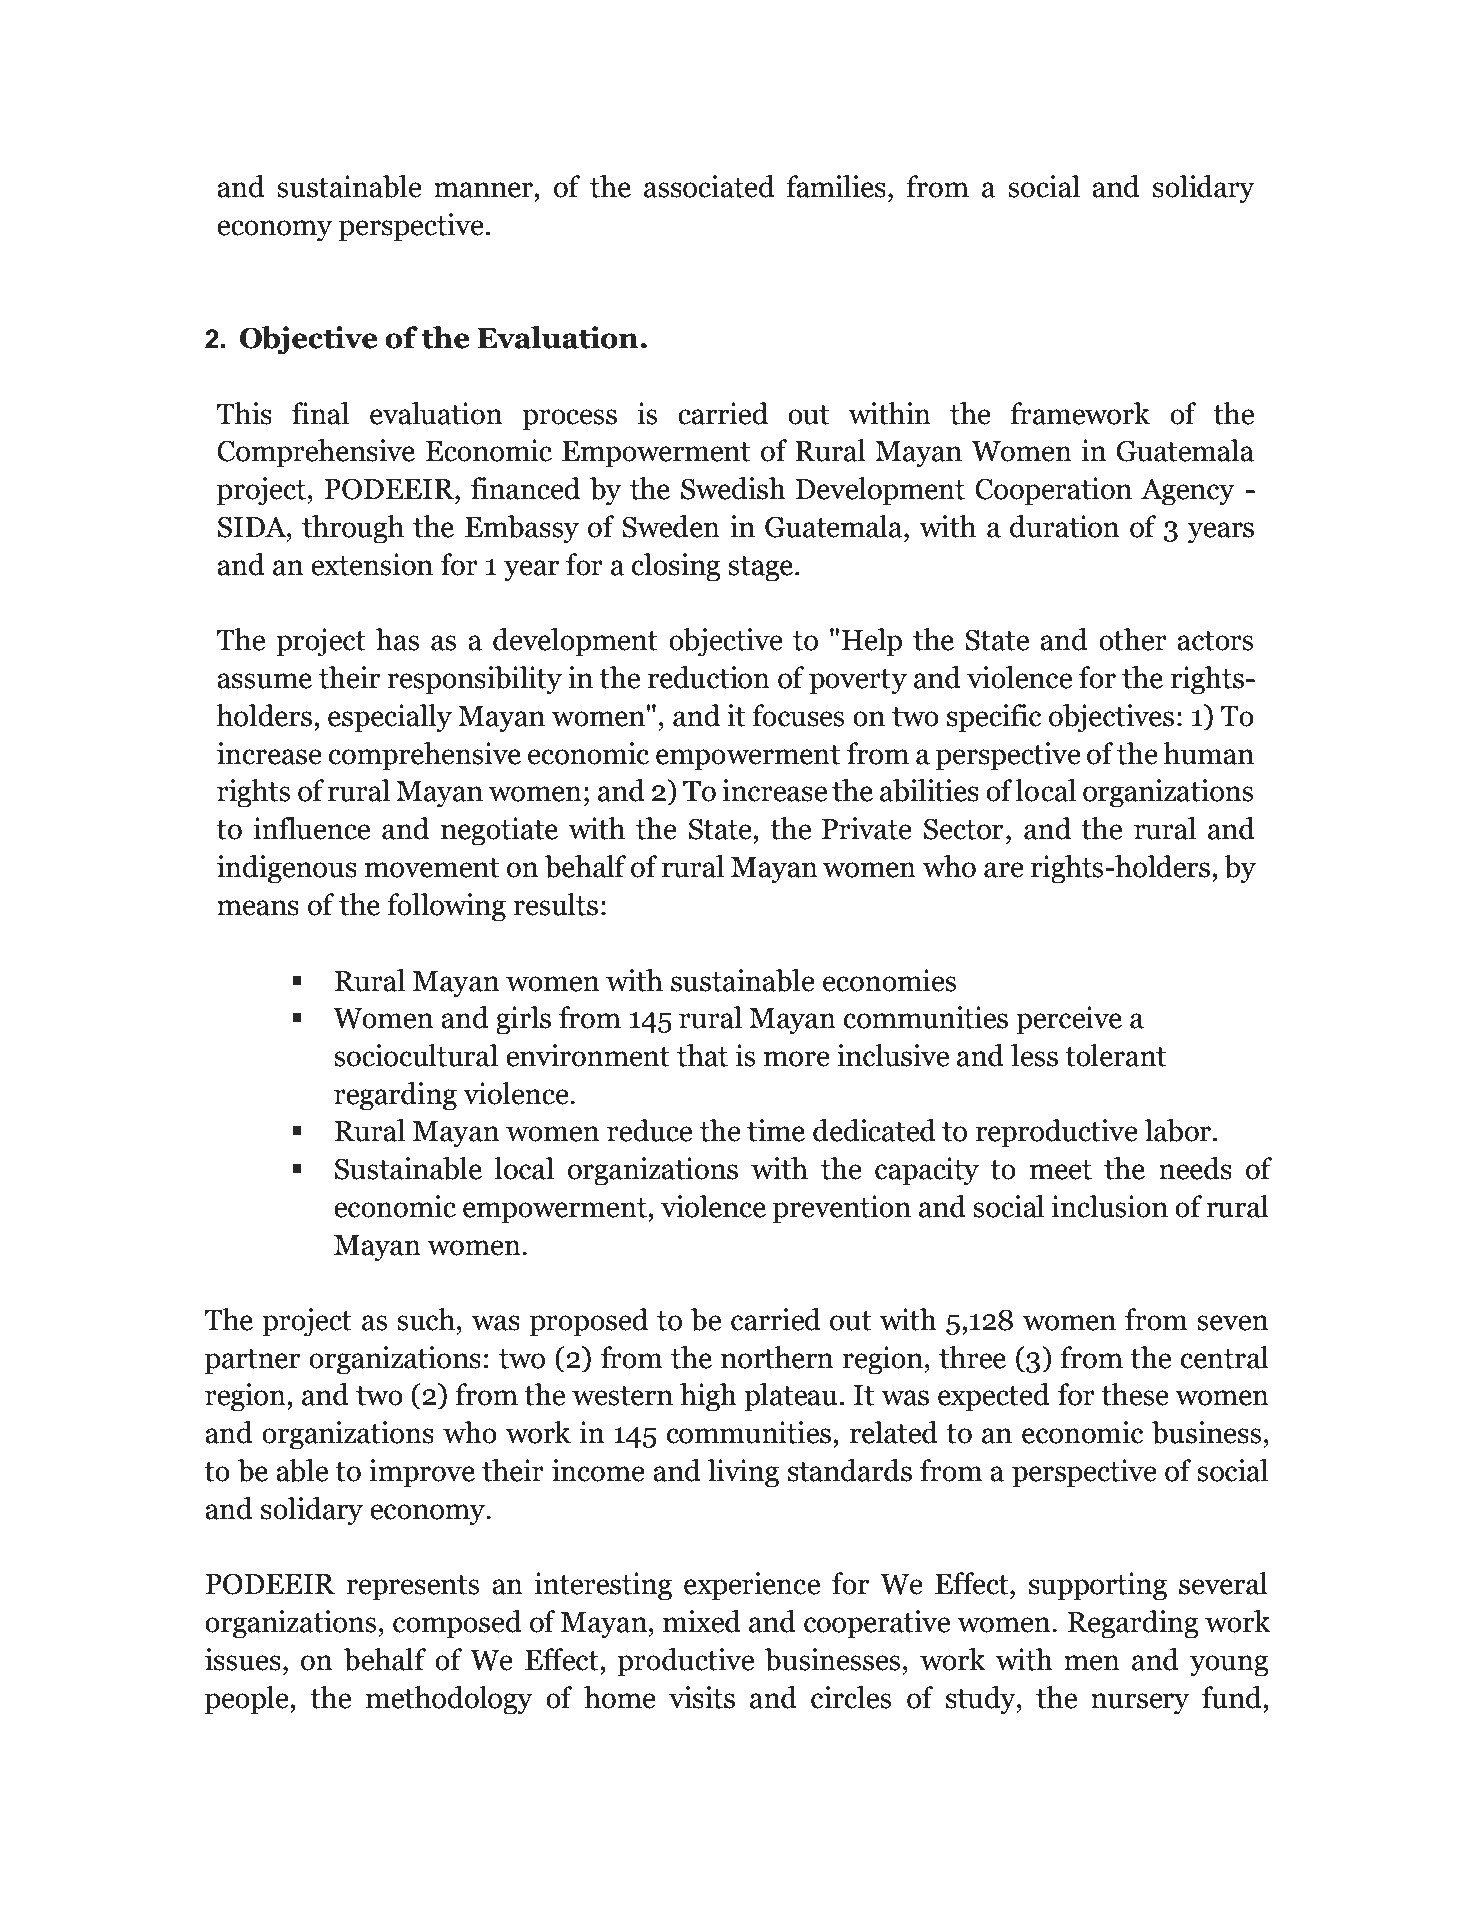 This image has height=1907, width=1474. Describe the element at coordinates (1110, 1206) in the image. I see `inclusion` at that location.
